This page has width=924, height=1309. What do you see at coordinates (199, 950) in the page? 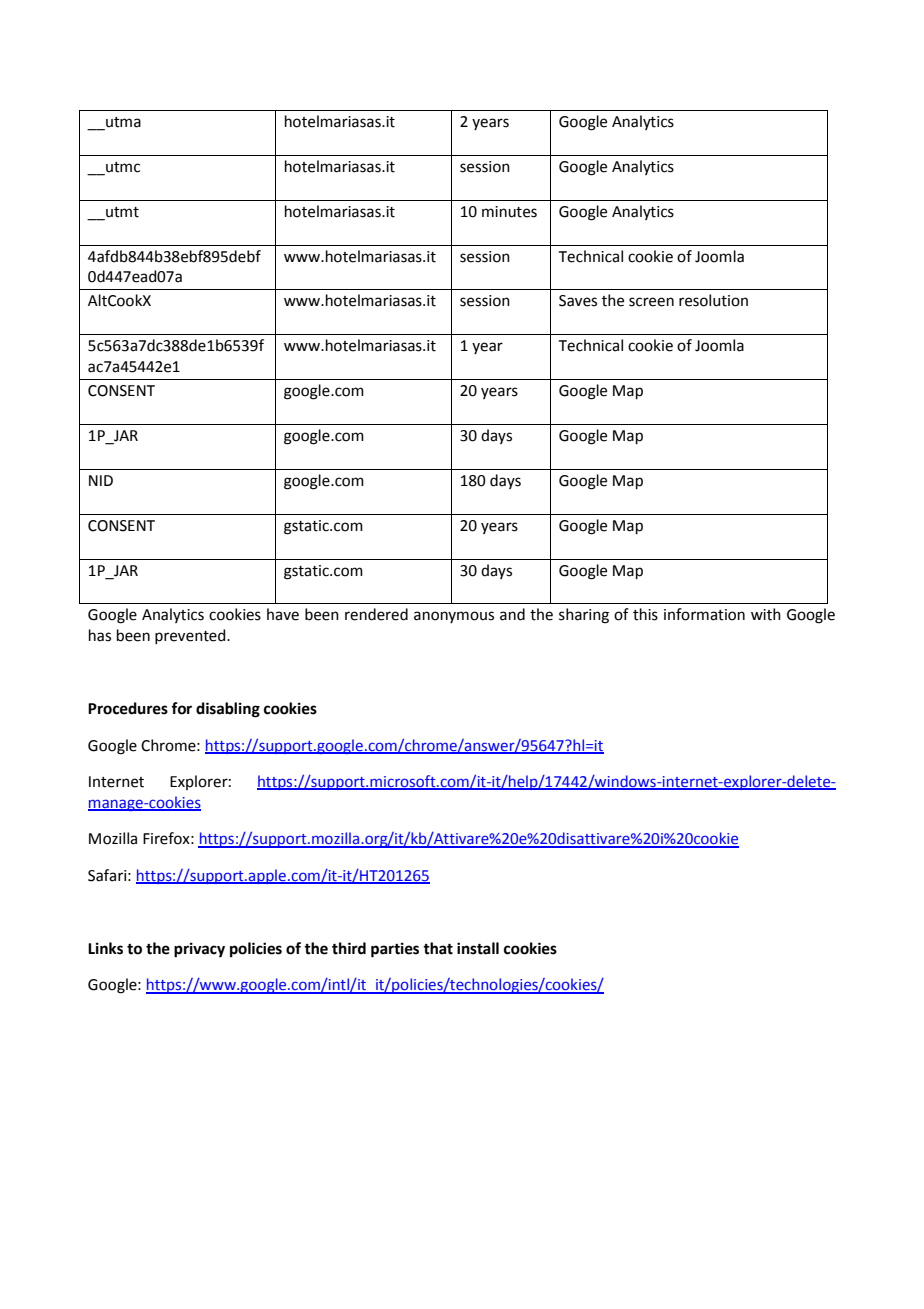
I see `privacy` at bounding box center [199, 950].
